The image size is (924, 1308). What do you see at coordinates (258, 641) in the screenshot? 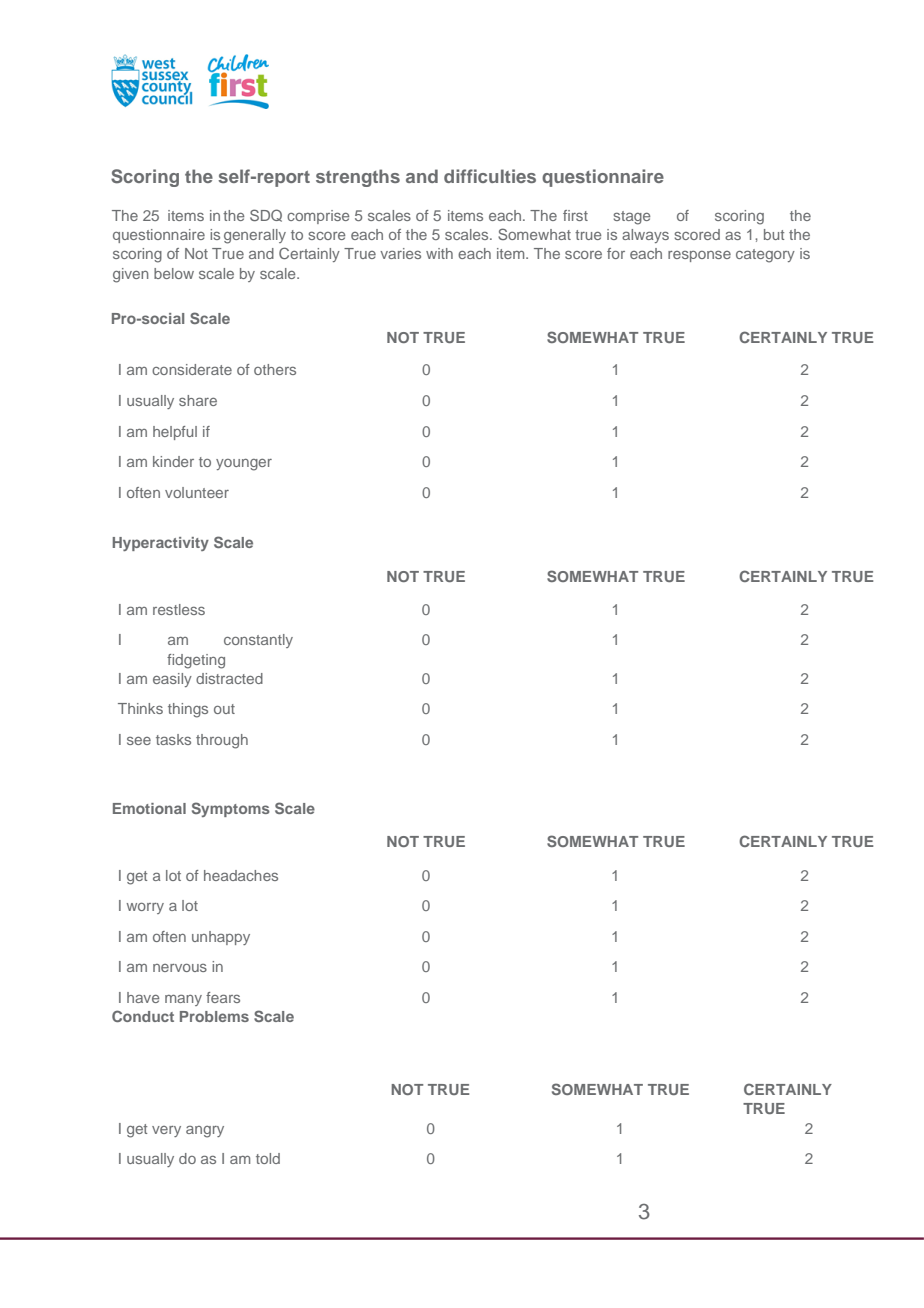
I see `constantly` at bounding box center [258, 641].
